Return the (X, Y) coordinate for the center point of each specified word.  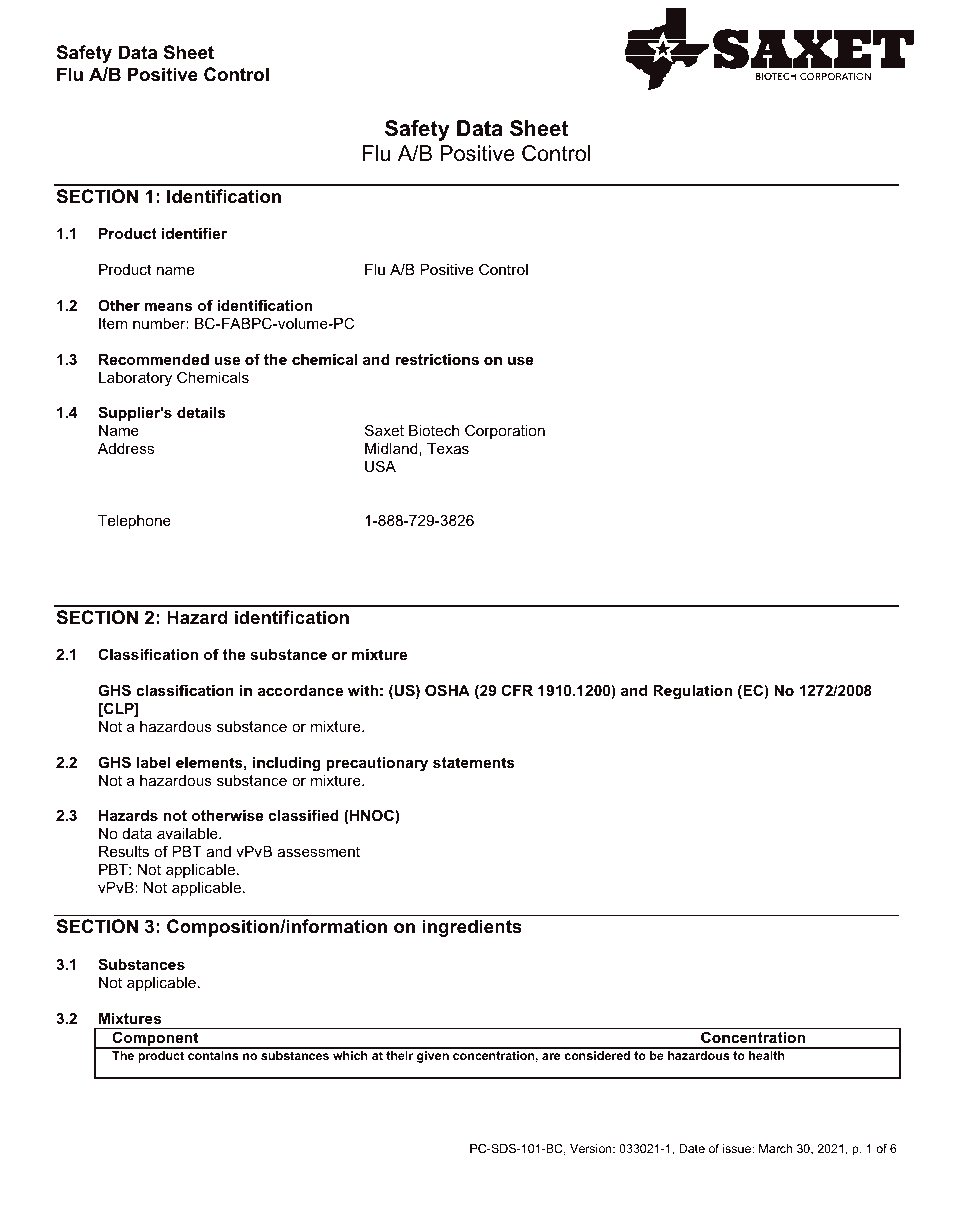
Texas (448, 448)
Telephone (134, 522)
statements (474, 762)
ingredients (472, 928)
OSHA (447, 690)
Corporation (505, 431)
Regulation (692, 692)
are (551, 1056)
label (154, 762)
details (201, 412)
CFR (517, 690)
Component (155, 1040)
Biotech (434, 430)
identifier (194, 233)
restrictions (437, 359)
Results (124, 851)
